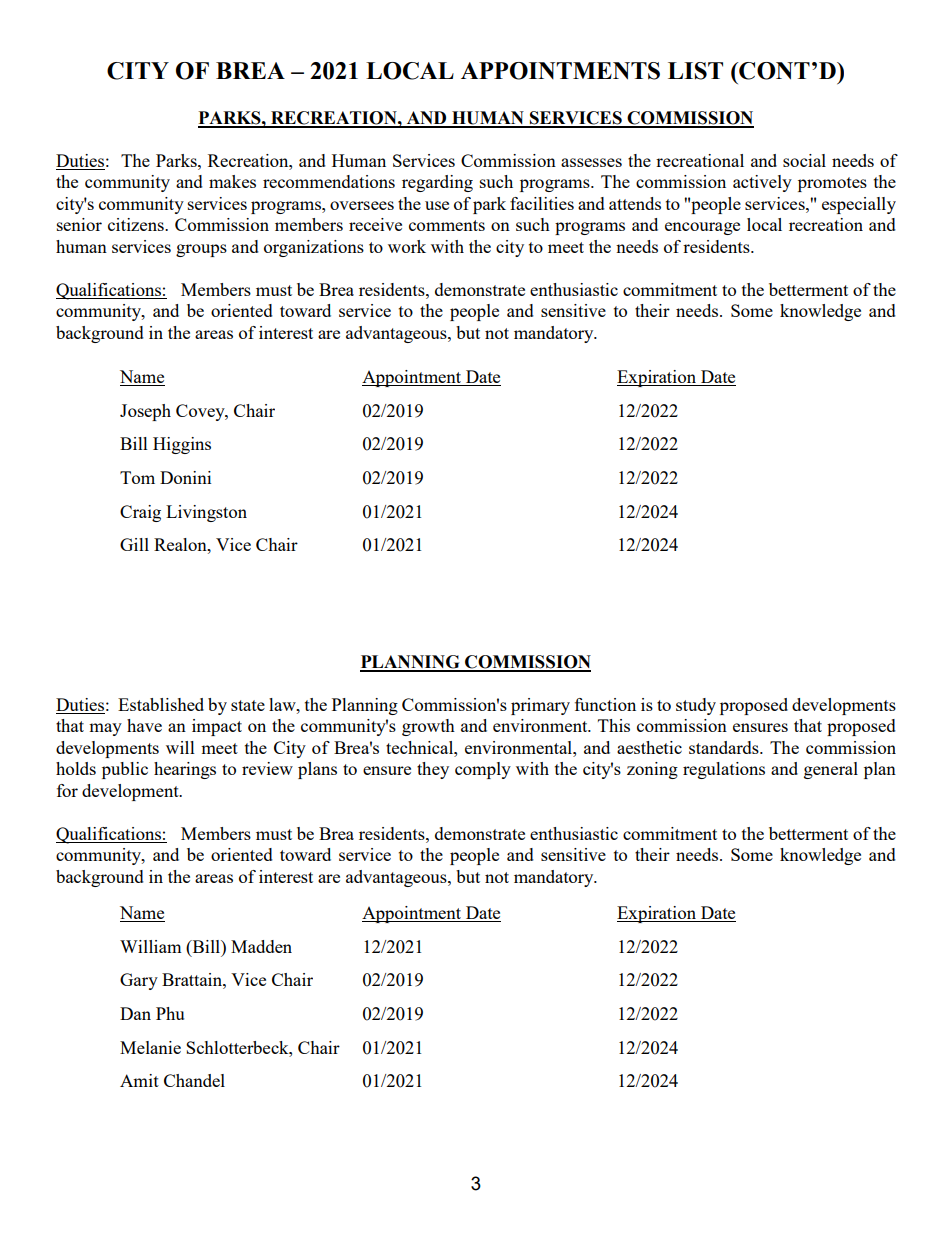 The image size is (952, 1233). Describe the element at coordinates (261, 946) in the document. I see `Madden` at that location.
